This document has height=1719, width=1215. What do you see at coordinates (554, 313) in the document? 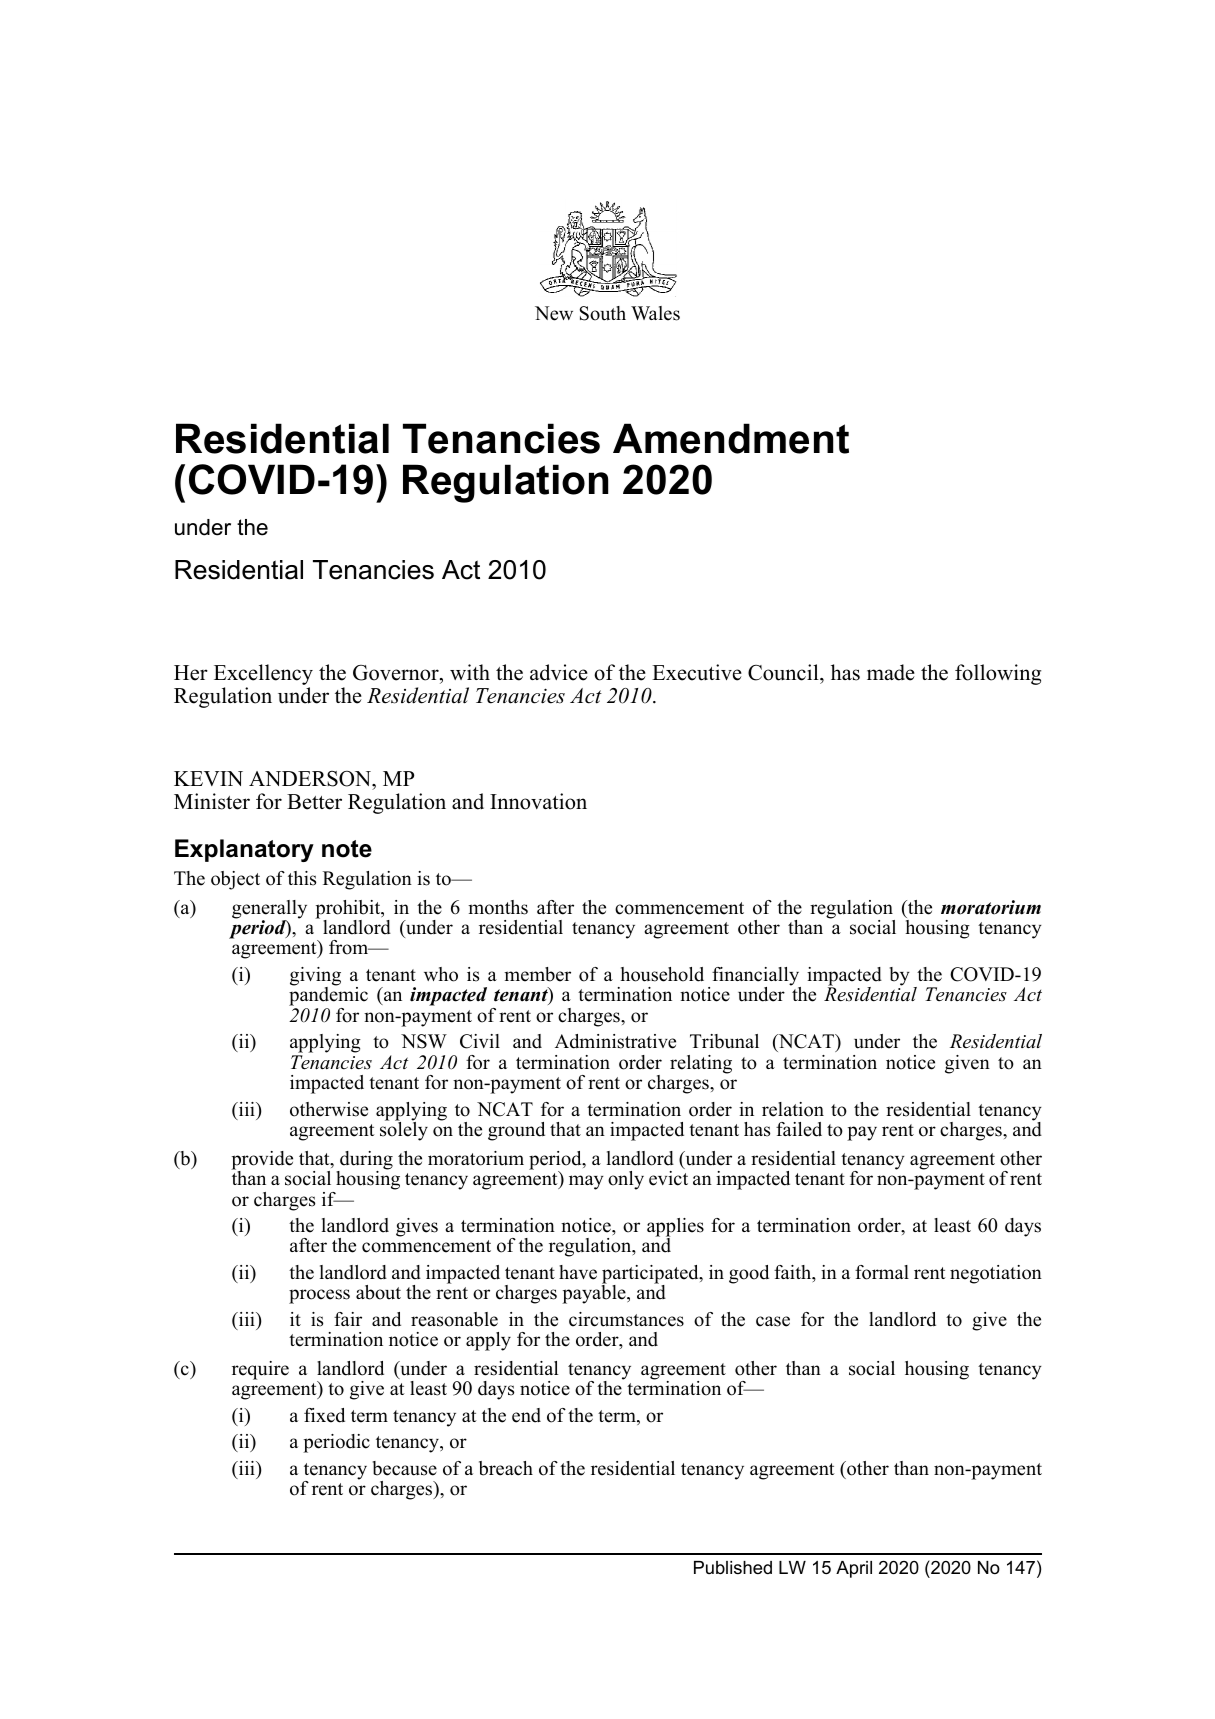
I see `New` at bounding box center [554, 313].
